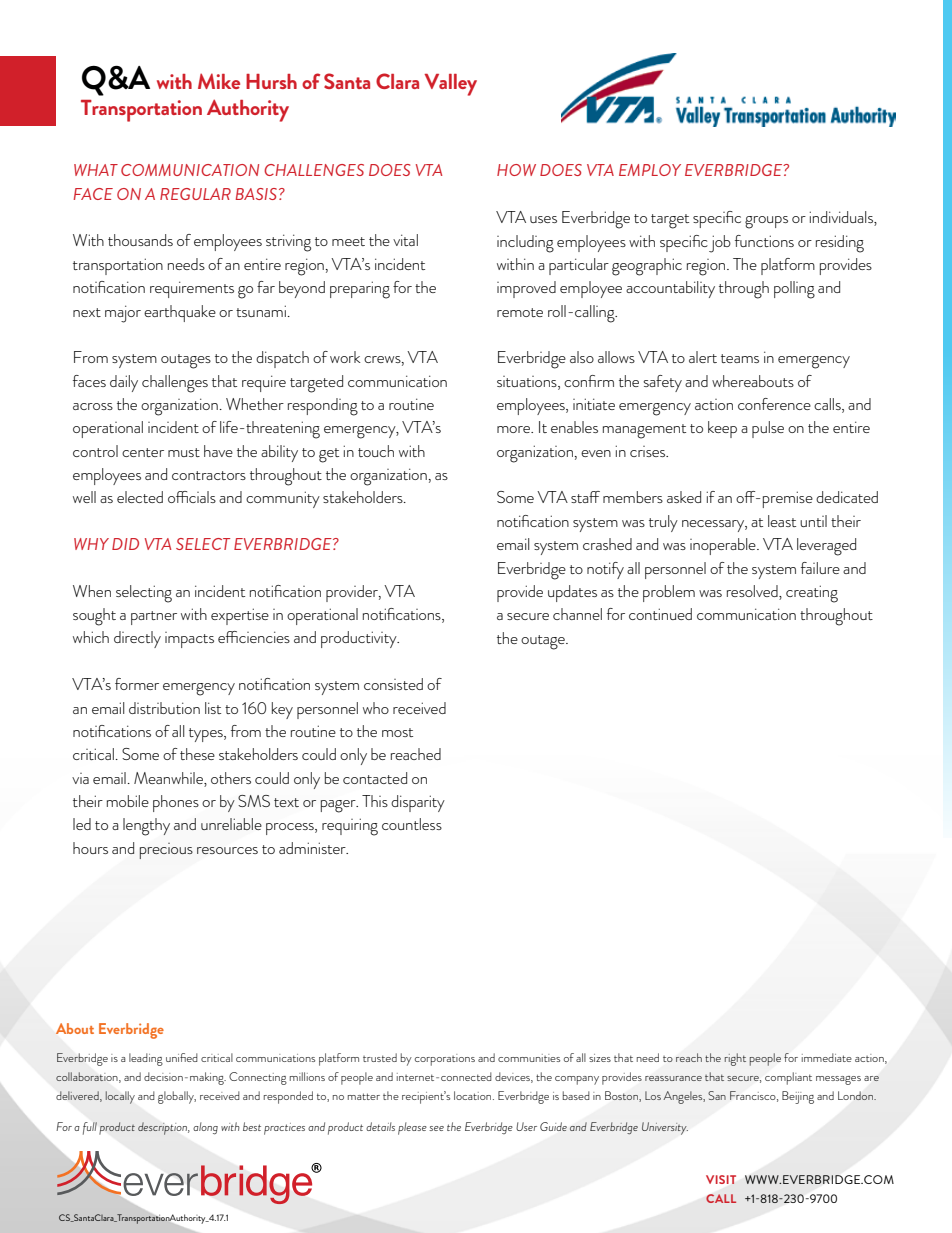  What do you see at coordinates (827, 1057) in the screenshot?
I see `immediate` at bounding box center [827, 1057].
